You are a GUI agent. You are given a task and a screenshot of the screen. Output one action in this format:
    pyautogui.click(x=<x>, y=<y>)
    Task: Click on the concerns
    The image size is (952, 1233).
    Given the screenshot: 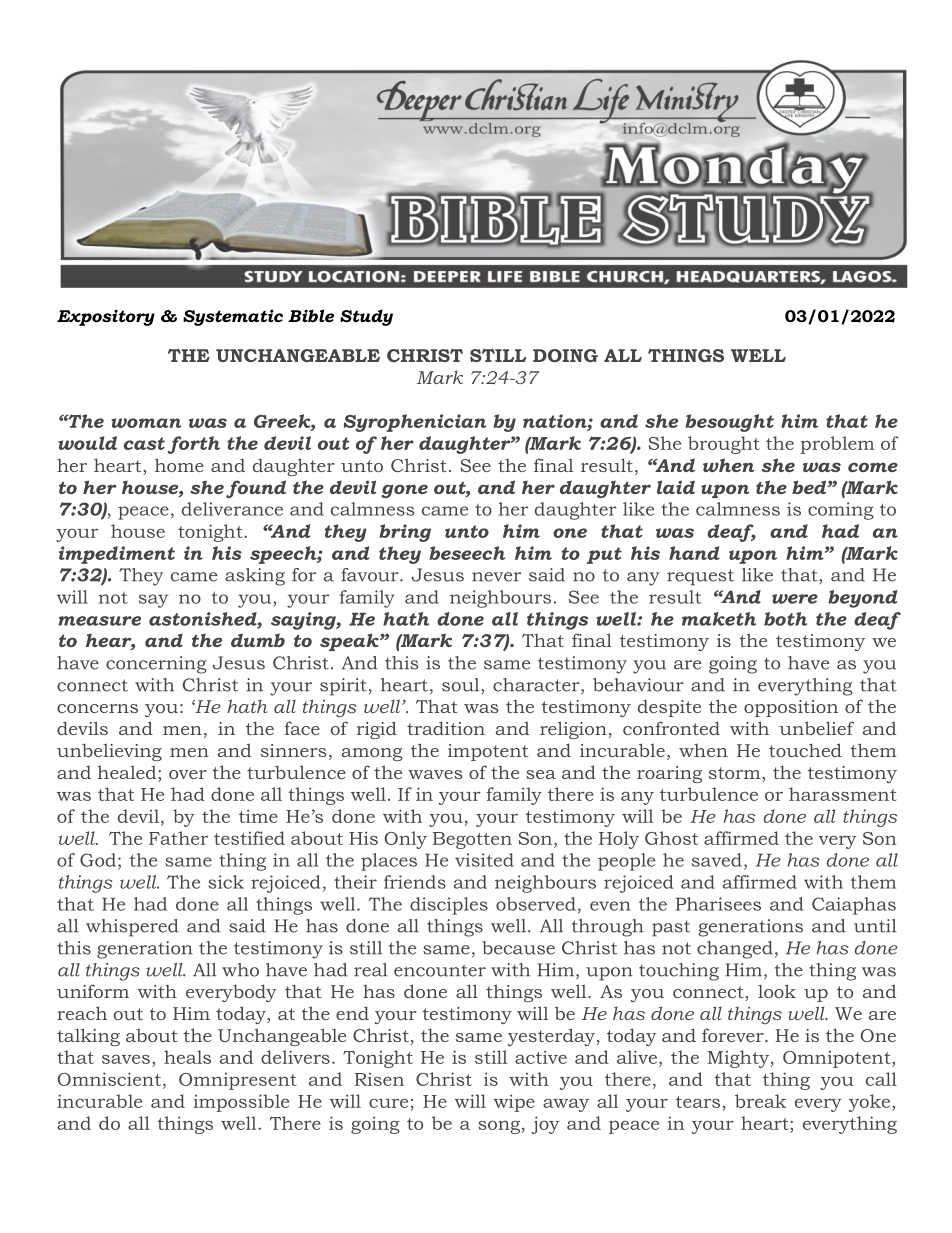 What is the action you would take?
    pyautogui.click(x=97, y=708)
